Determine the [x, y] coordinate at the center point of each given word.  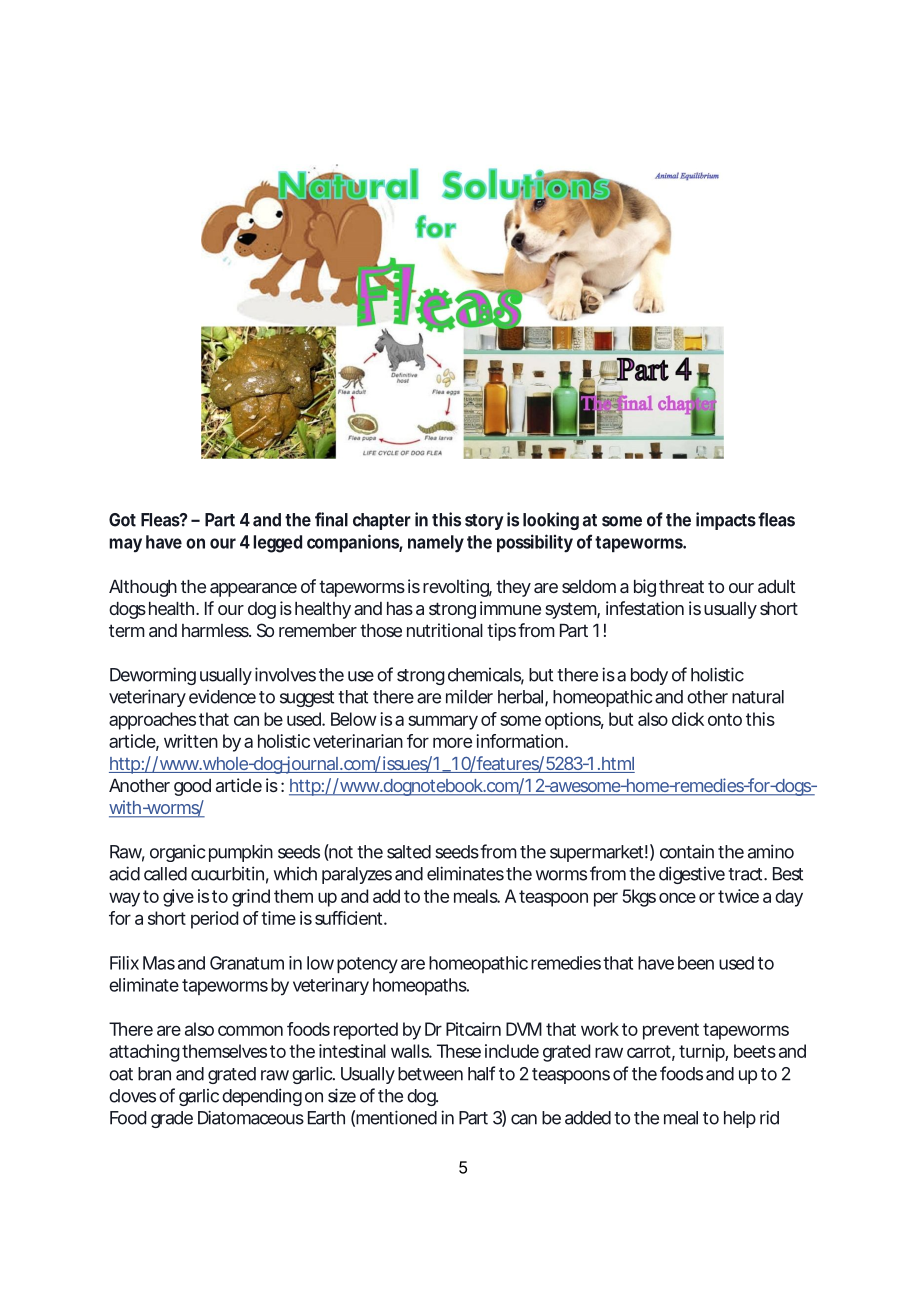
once [677, 897]
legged [277, 544]
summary [443, 722]
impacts [726, 521]
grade [172, 1119]
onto [725, 719]
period [214, 920]
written [191, 741]
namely [436, 544]
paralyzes [357, 875]
